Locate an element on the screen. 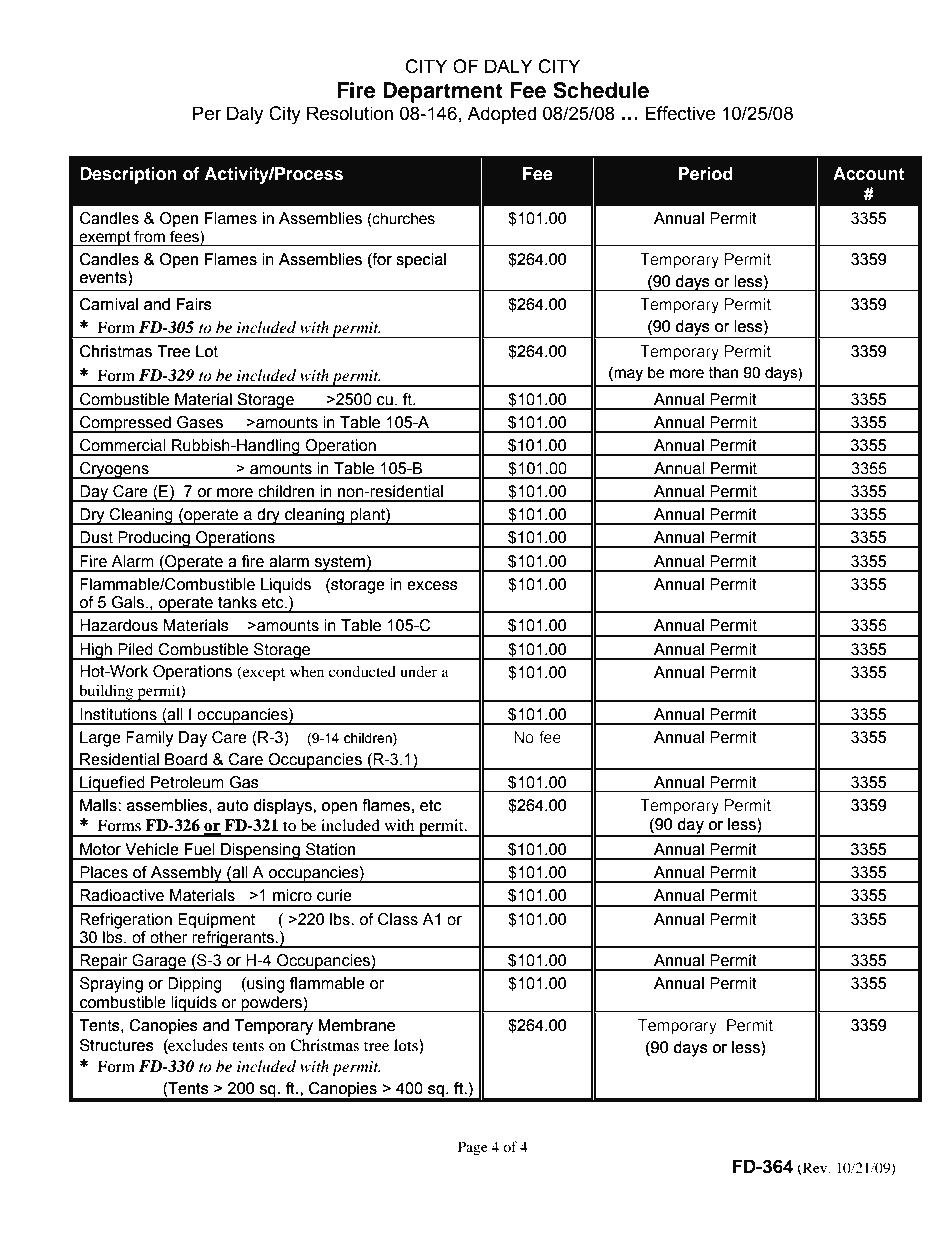 The height and width of the screenshot is (1233, 952). Page is located at coordinates (473, 1148).
